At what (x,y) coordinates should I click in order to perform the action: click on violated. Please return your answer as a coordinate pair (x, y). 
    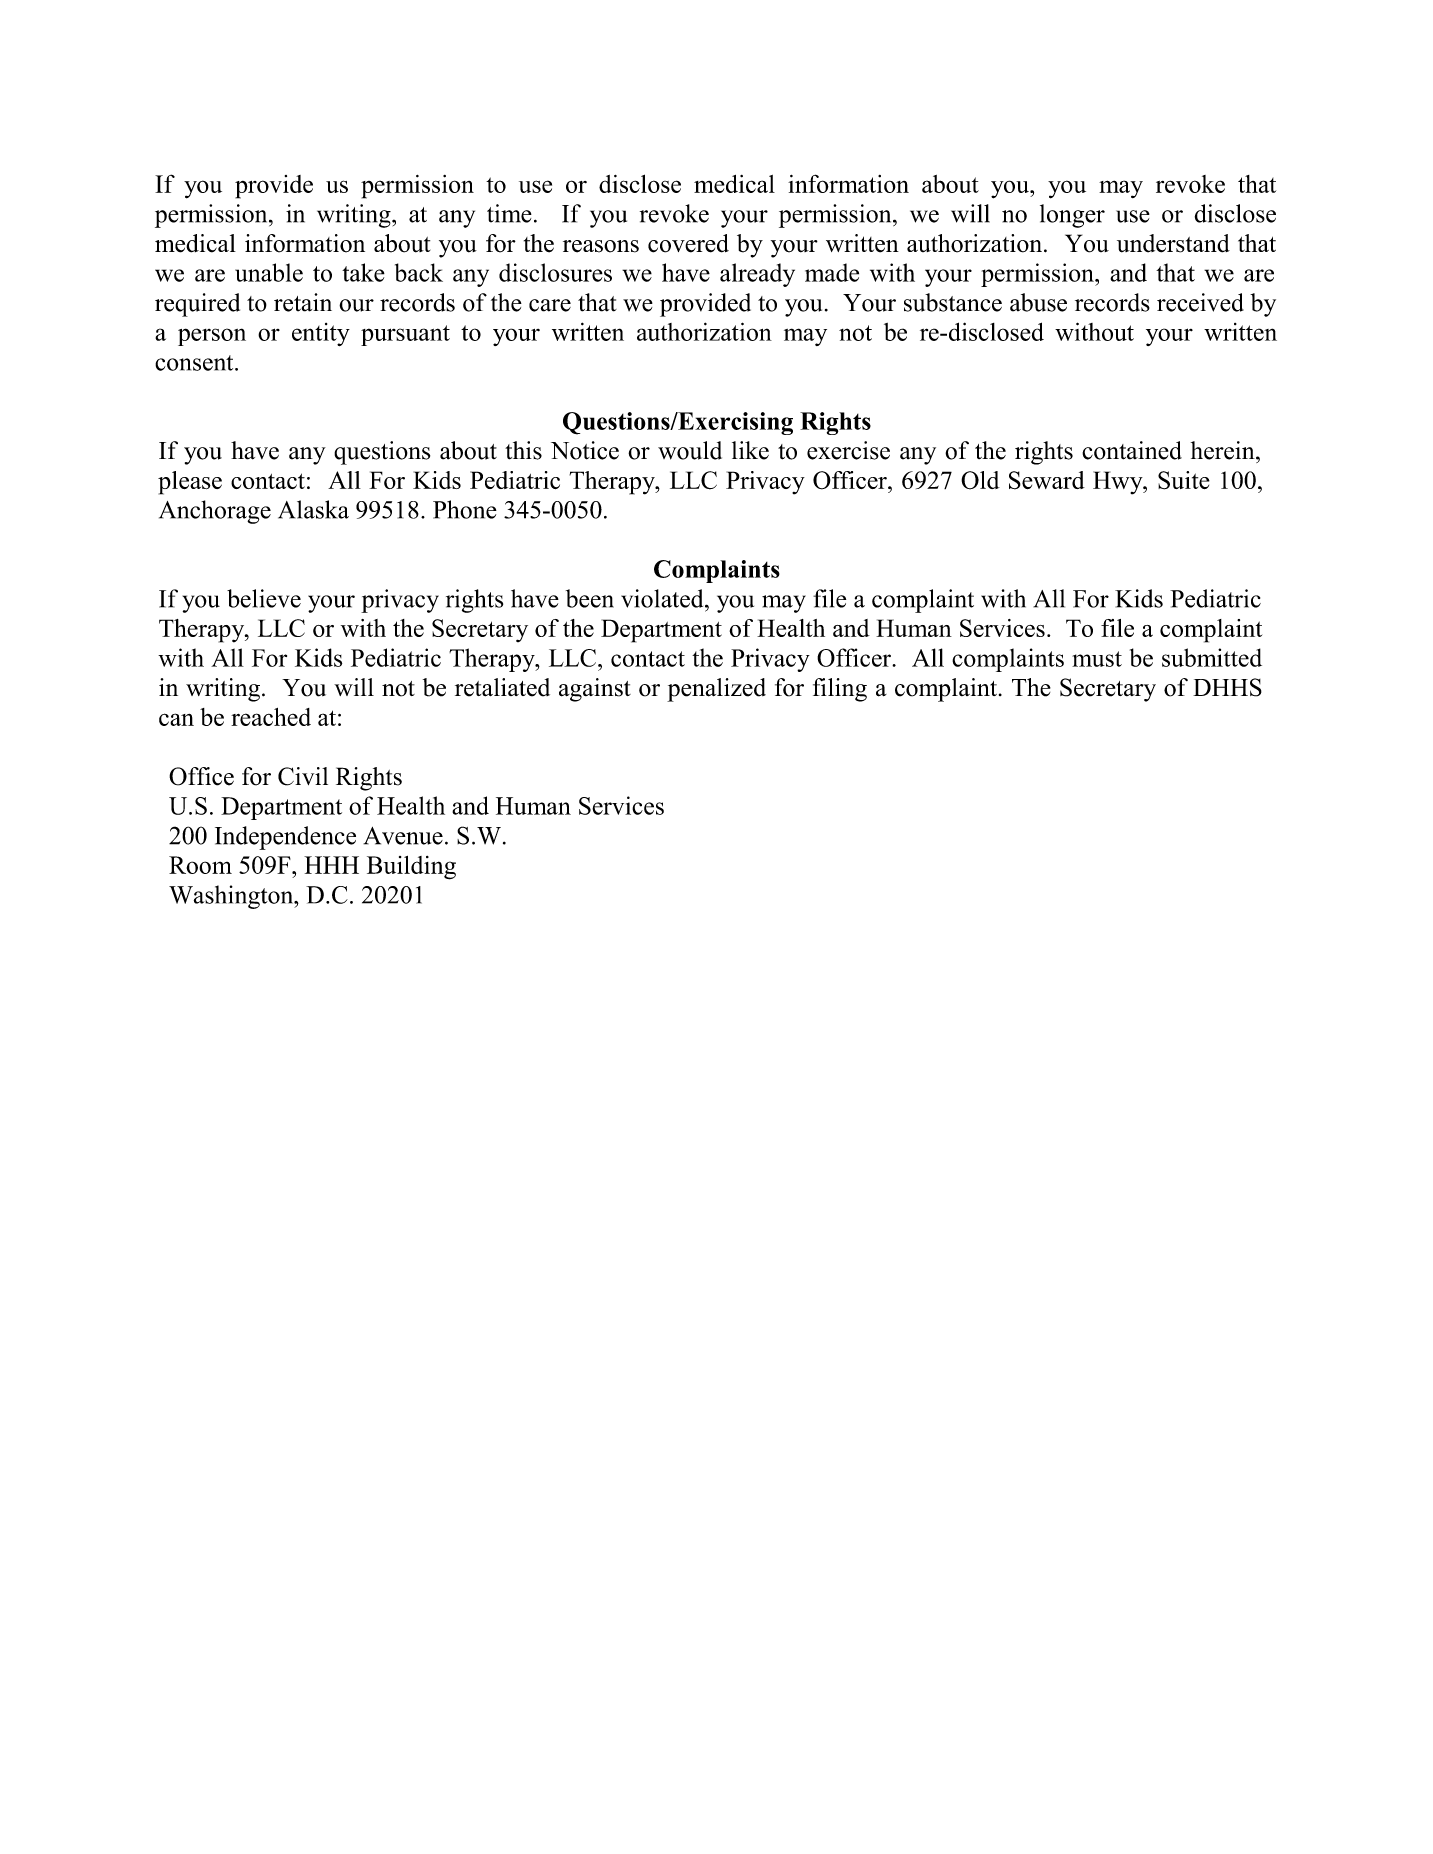
    Looking at the image, I should click on (663, 598).
